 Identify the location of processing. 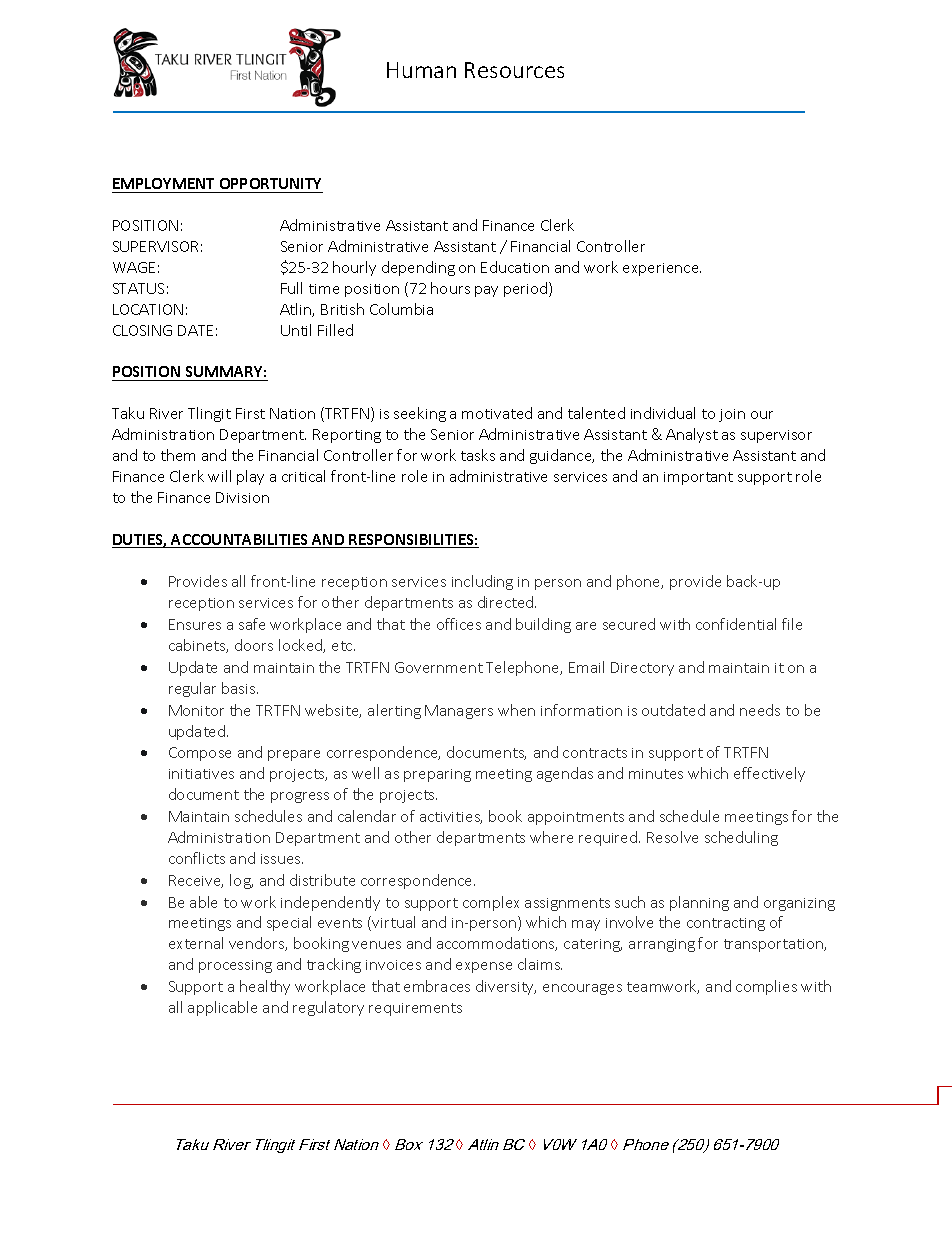
(235, 966).
